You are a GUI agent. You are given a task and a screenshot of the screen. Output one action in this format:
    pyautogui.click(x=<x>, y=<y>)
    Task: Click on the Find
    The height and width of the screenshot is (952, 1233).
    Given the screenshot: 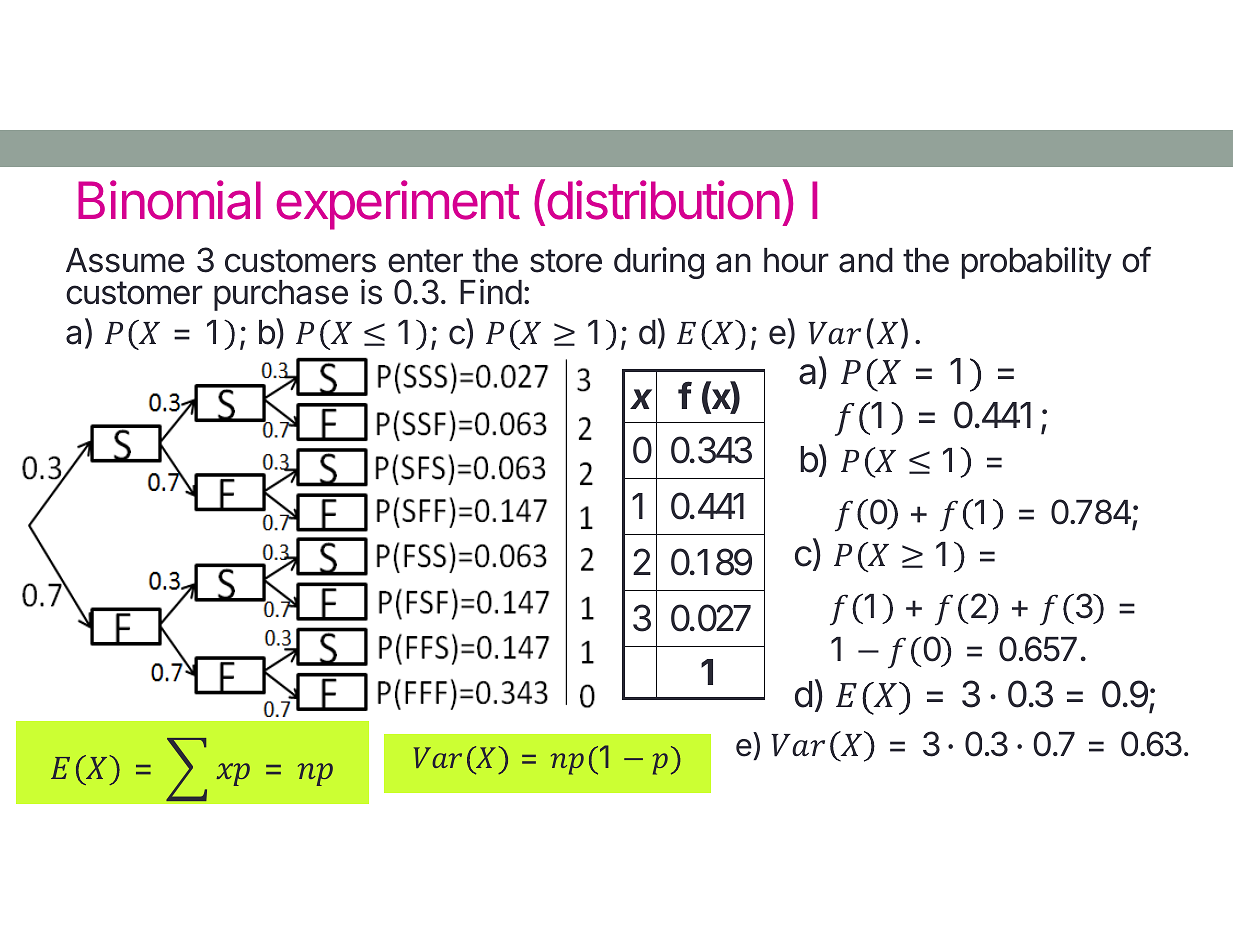 What is the action you would take?
    pyautogui.click(x=491, y=292)
